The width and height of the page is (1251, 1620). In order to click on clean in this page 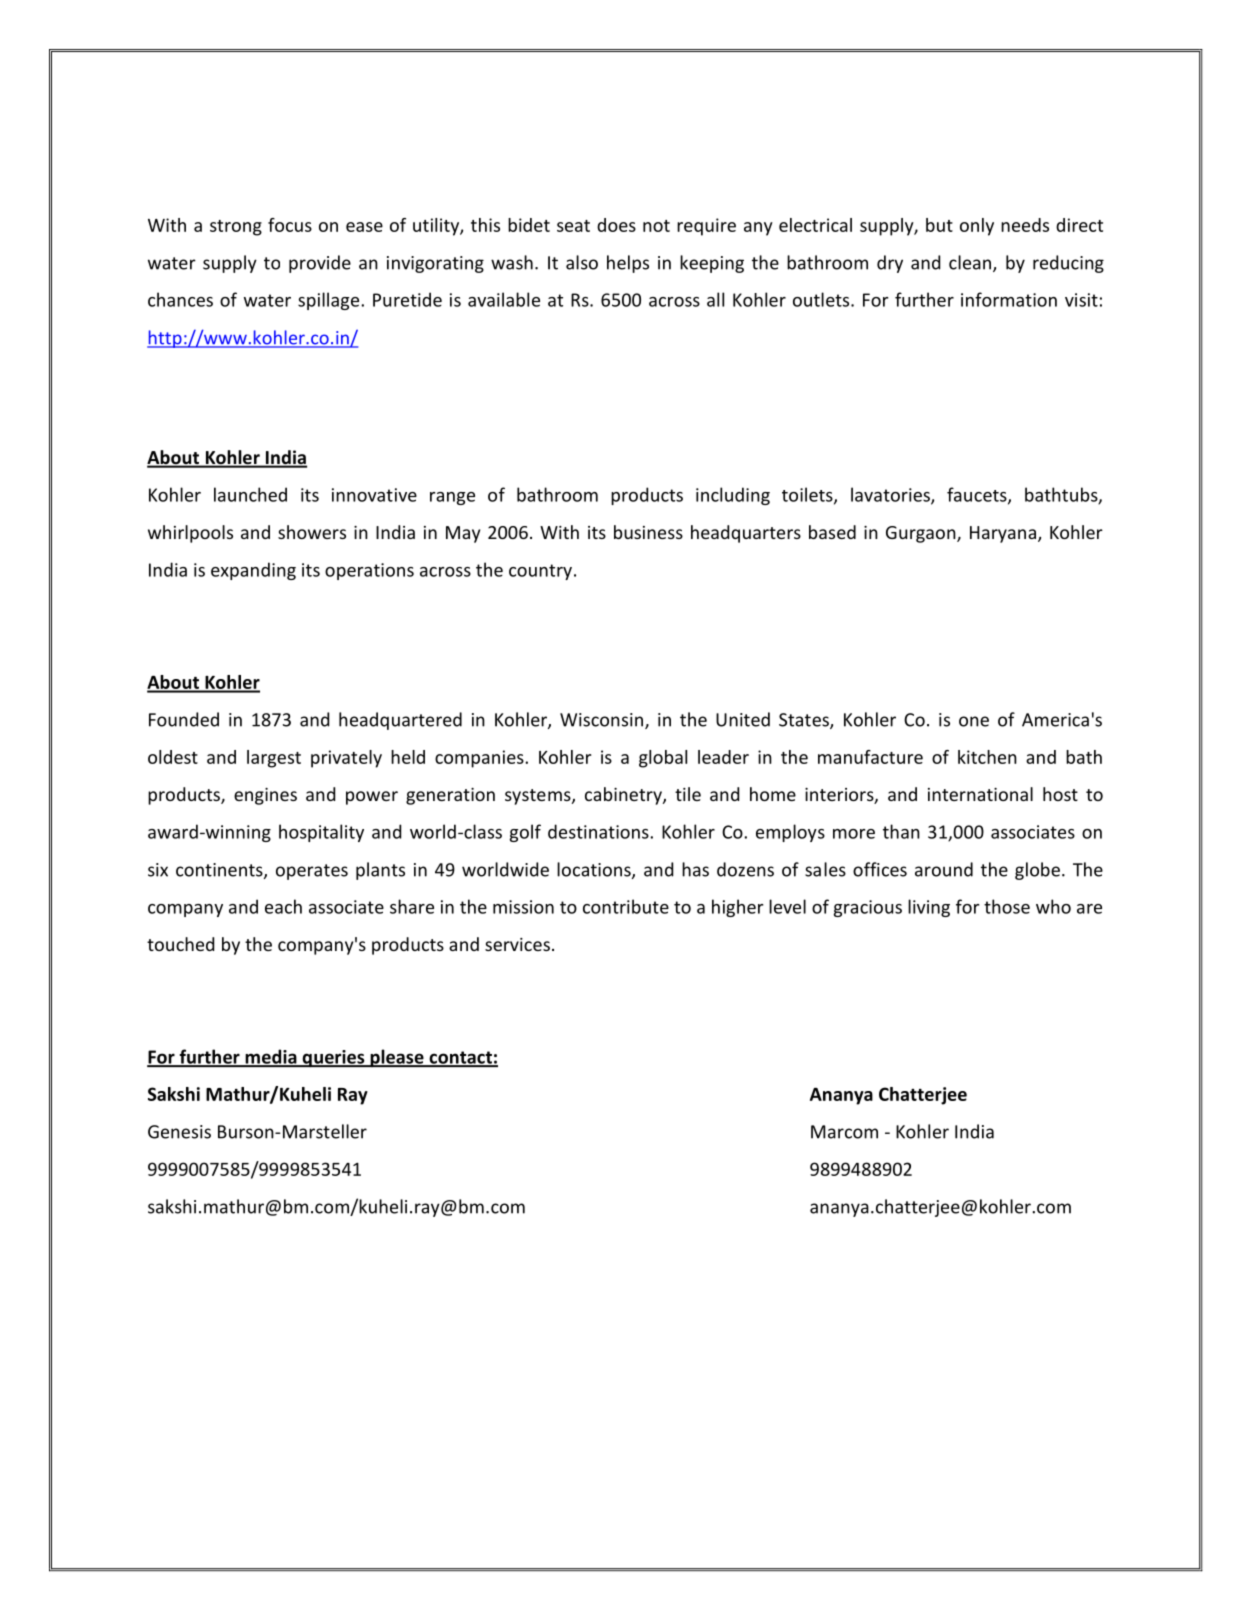, I will do `click(970, 262)`.
